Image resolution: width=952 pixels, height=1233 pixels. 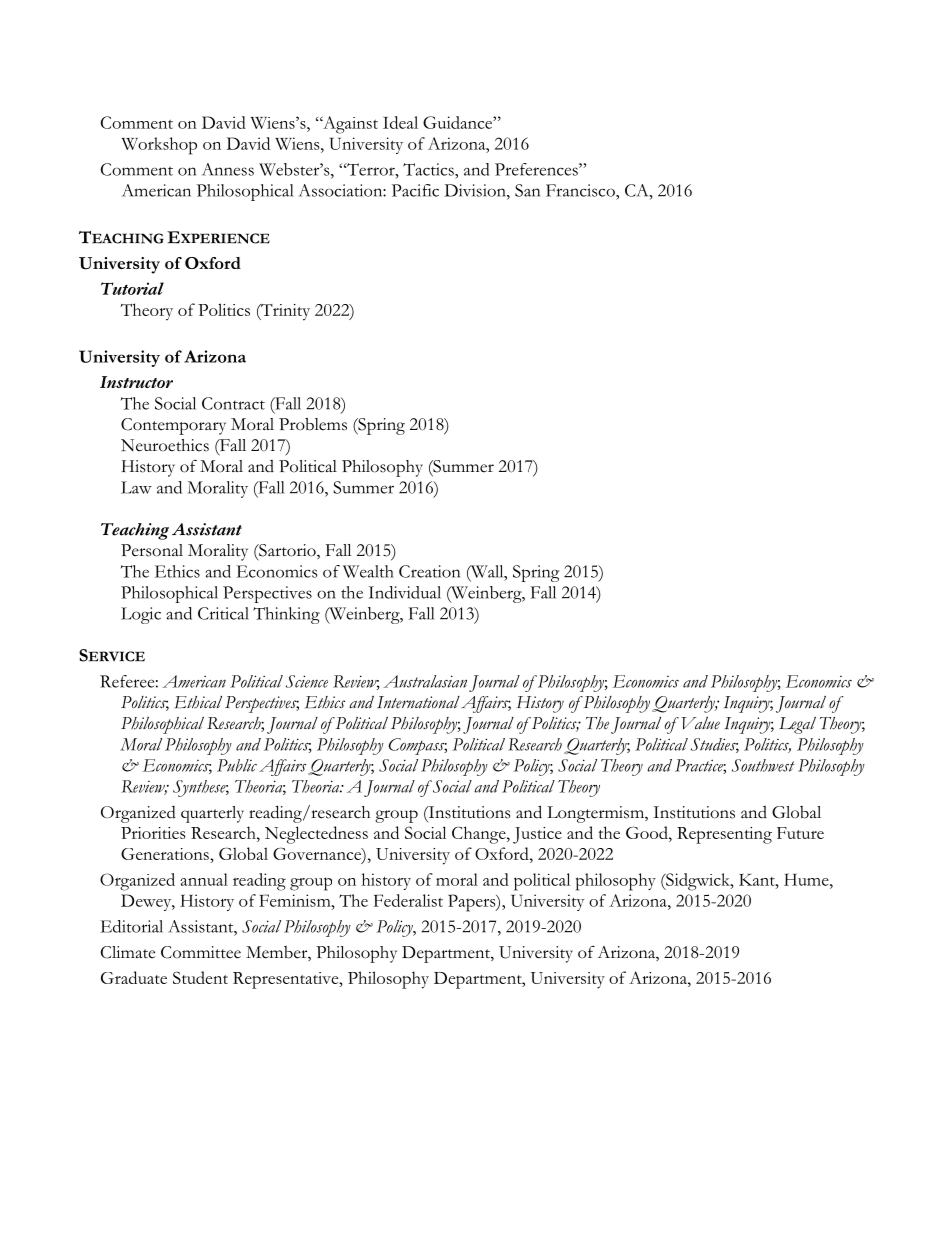 What do you see at coordinates (418, 702) in the screenshot?
I see `International` at bounding box center [418, 702].
